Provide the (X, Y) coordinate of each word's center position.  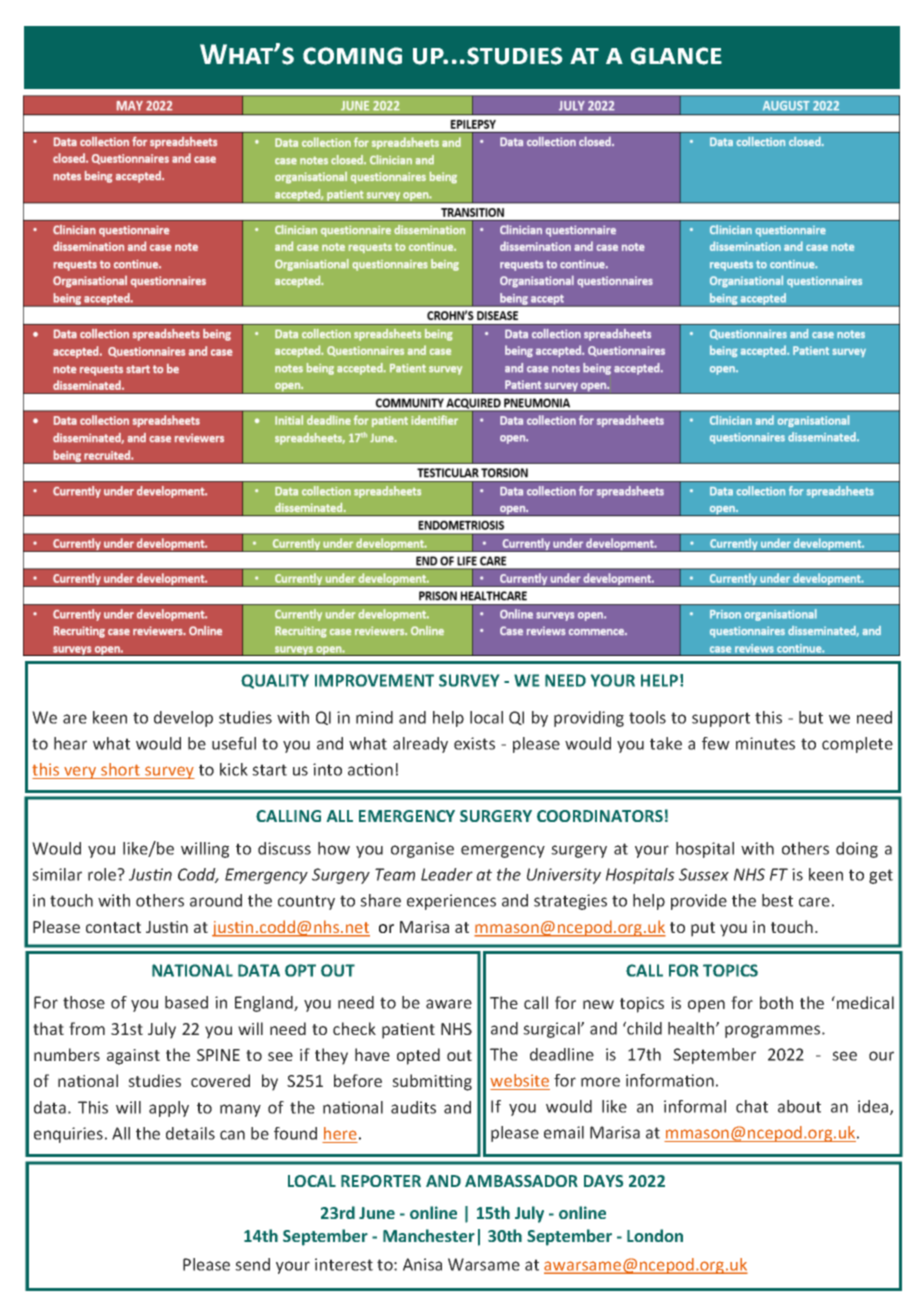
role (103, 874)
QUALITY (275, 681)
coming (352, 56)
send (252, 1264)
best (777, 900)
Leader (447, 874)
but (811, 717)
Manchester (429, 1235)
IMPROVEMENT (374, 680)
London (655, 1235)
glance (676, 56)
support (721, 719)
